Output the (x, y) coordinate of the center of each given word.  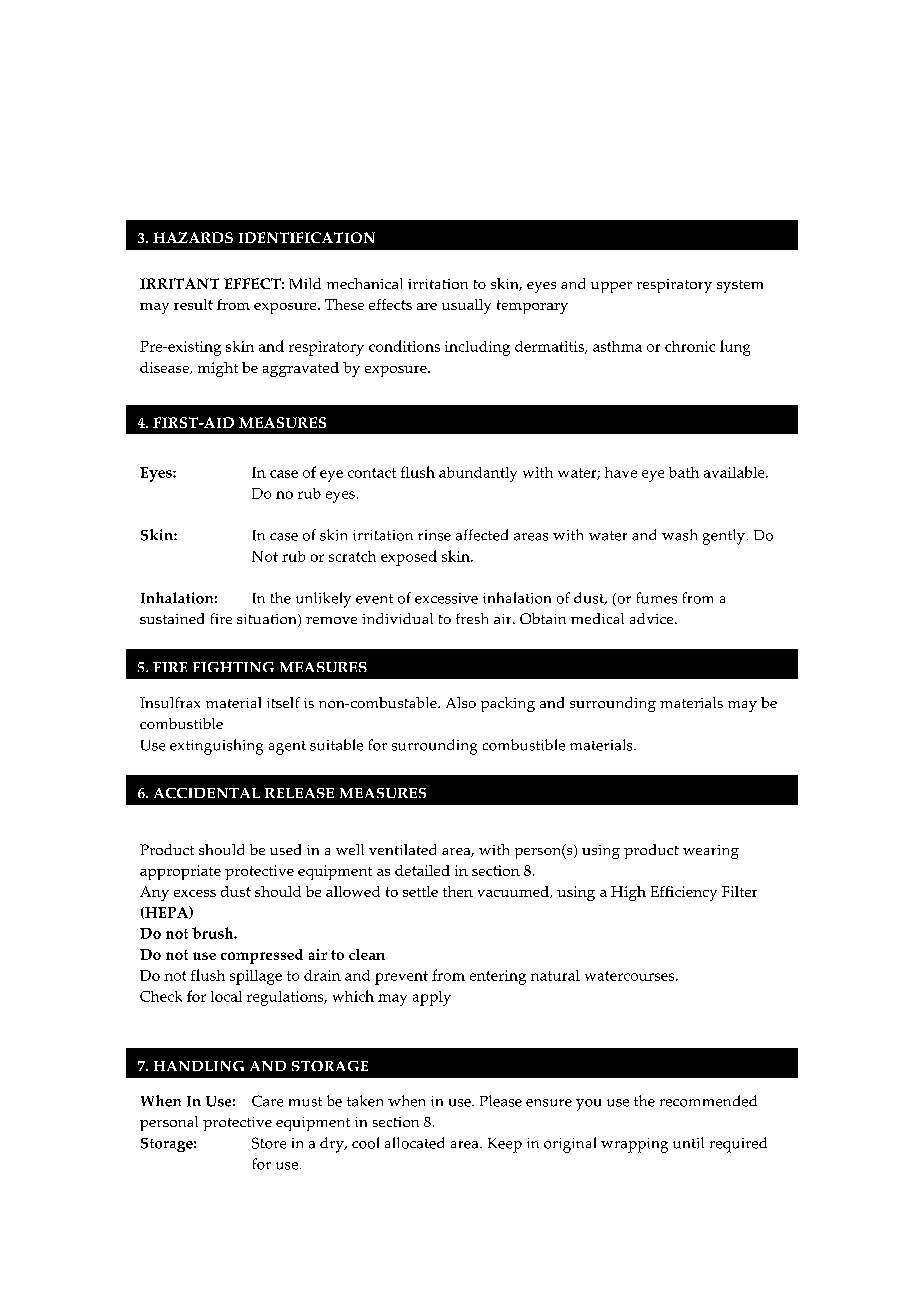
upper (611, 287)
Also (461, 702)
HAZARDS (193, 237)
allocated (414, 1143)
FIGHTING (233, 667)
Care (267, 1101)
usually (466, 306)
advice (653, 618)
